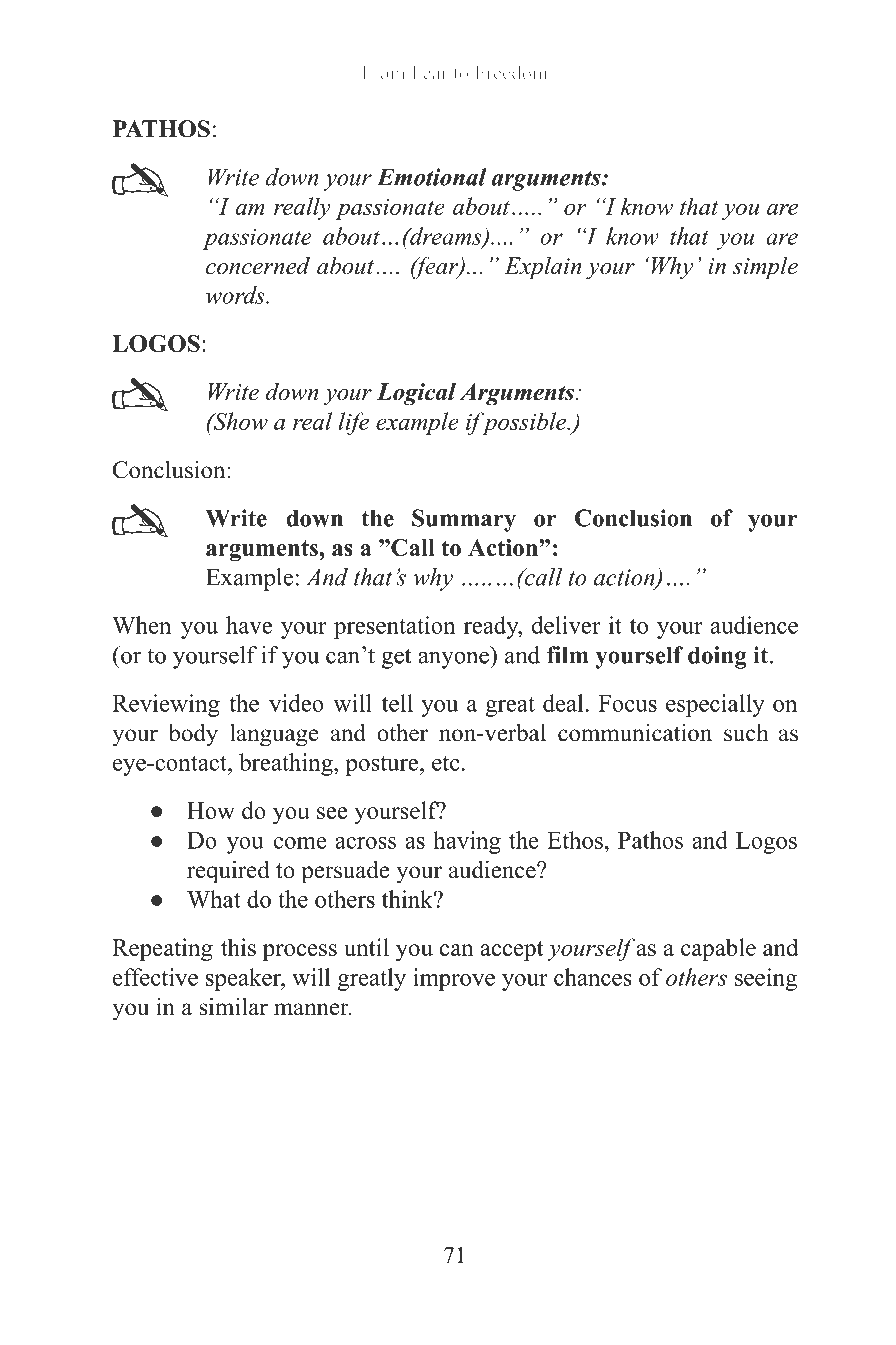 The width and height of the page is (896, 1345). Describe the element at coordinates (542, 268) in the page. I see `Explain` at that location.
